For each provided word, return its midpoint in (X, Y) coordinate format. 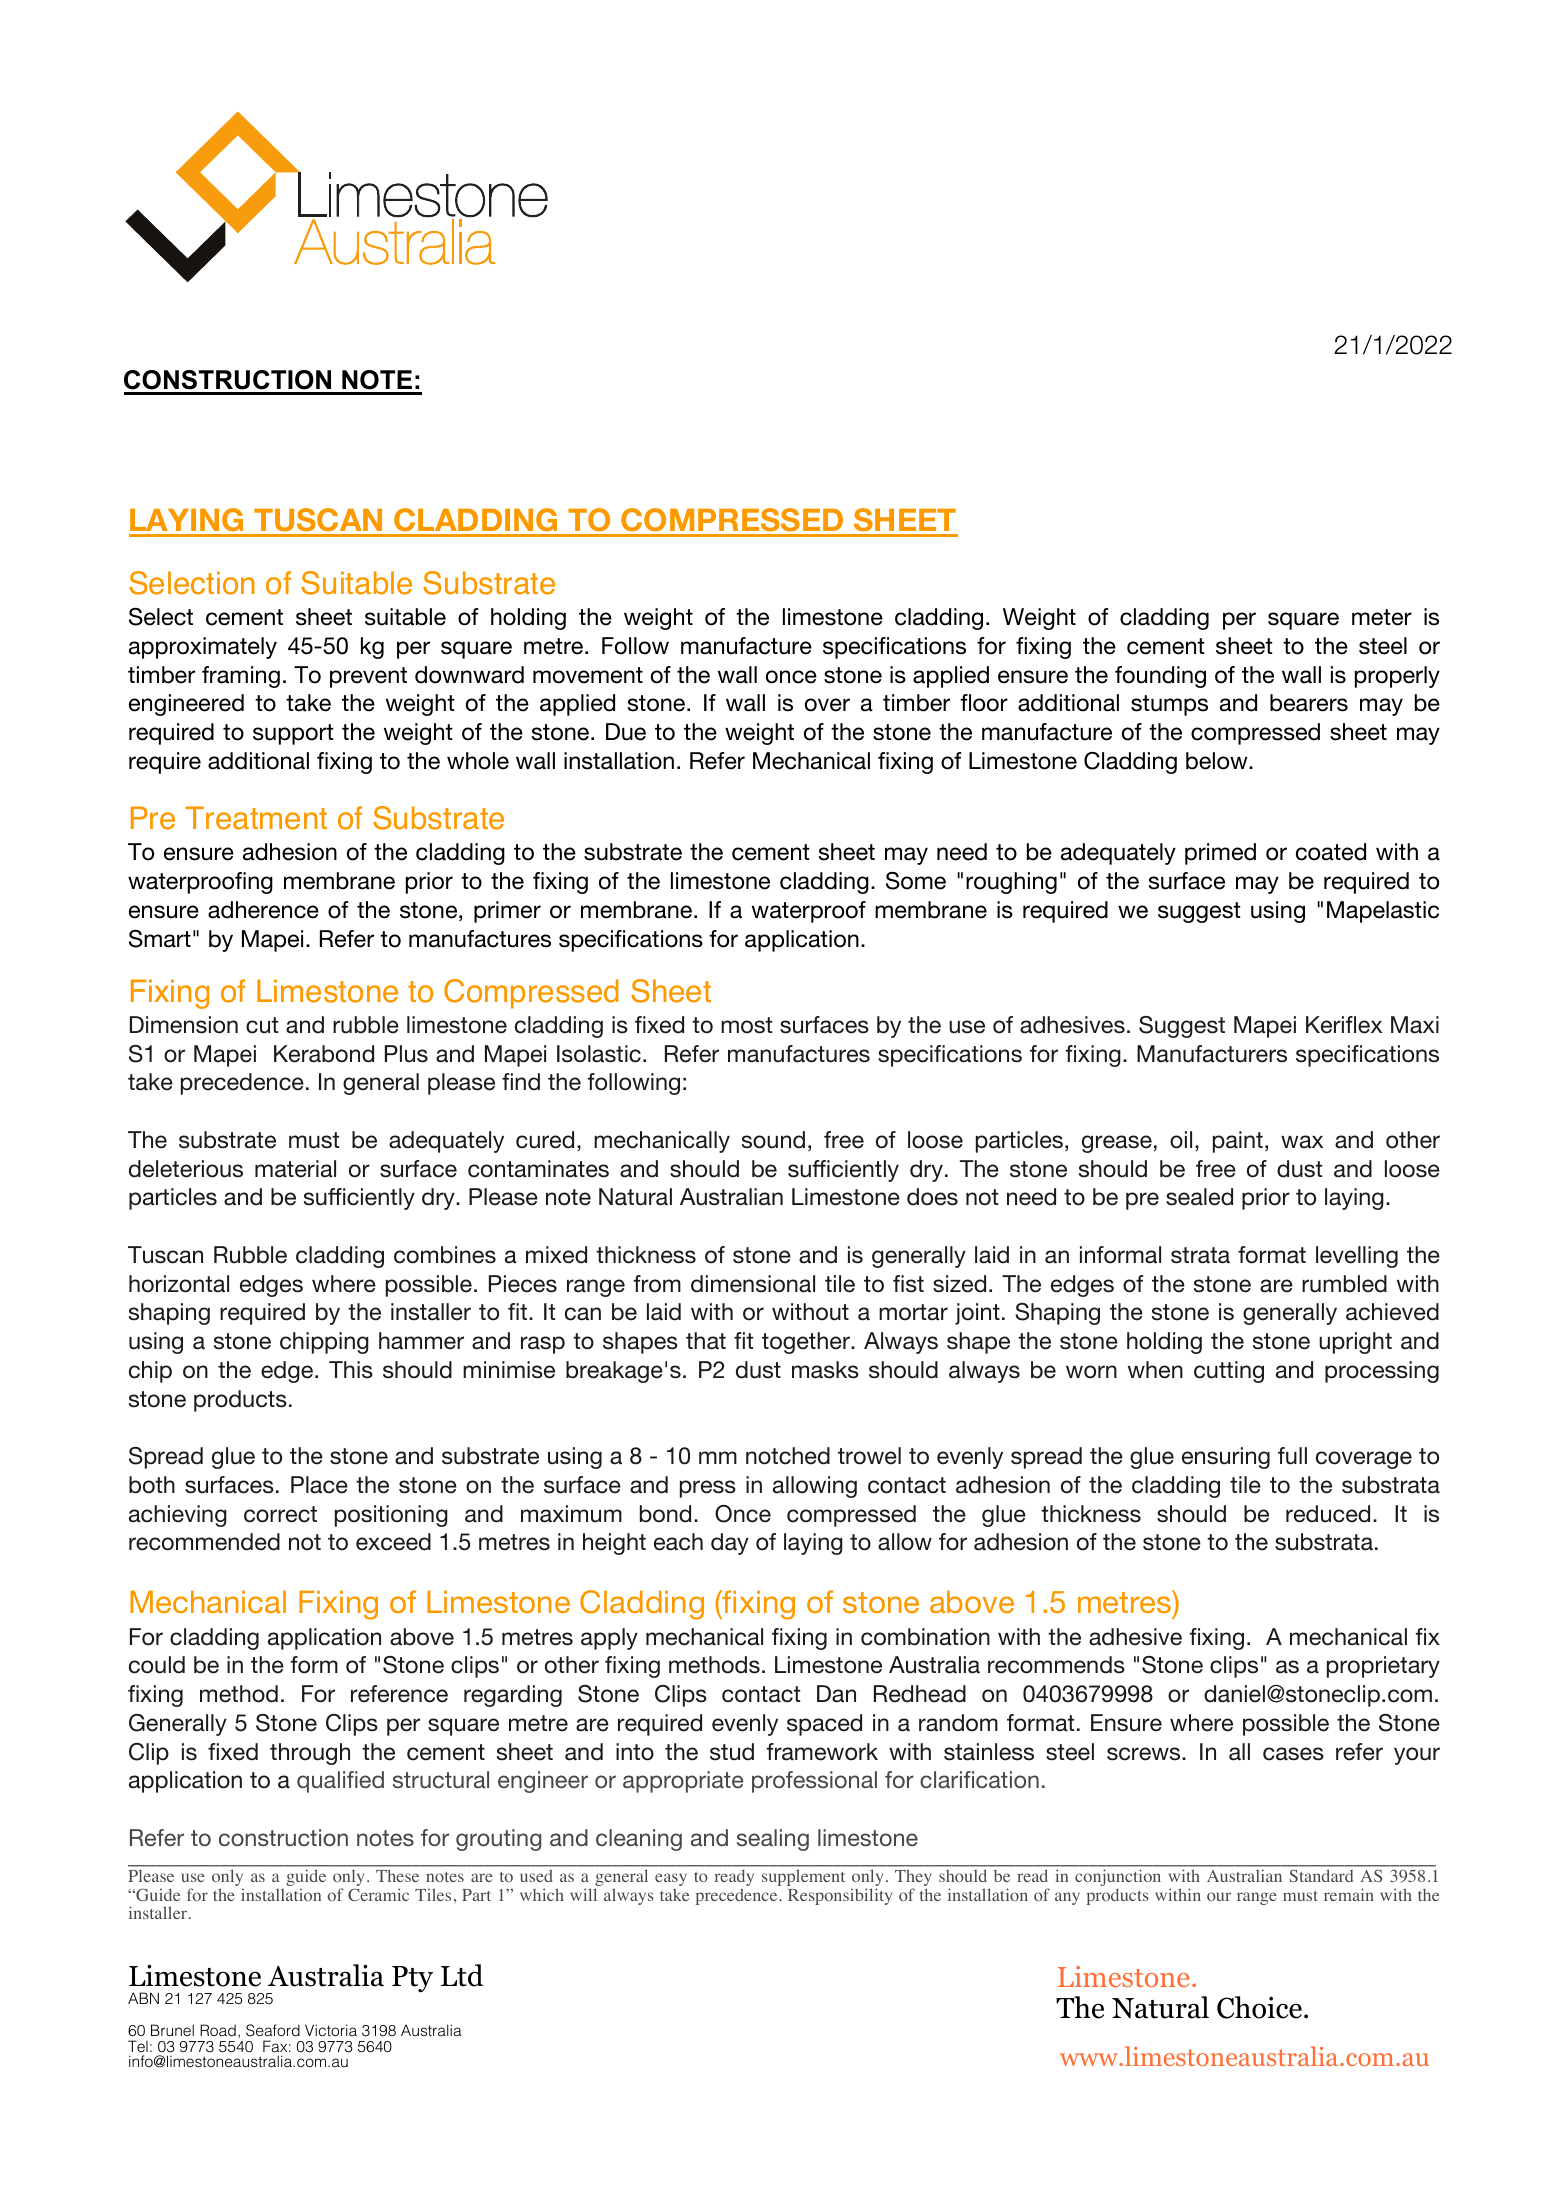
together (807, 1343)
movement (588, 675)
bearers (1309, 703)
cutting (1229, 1372)
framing (241, 677)
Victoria (331, 2030)
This (351, 1370)
